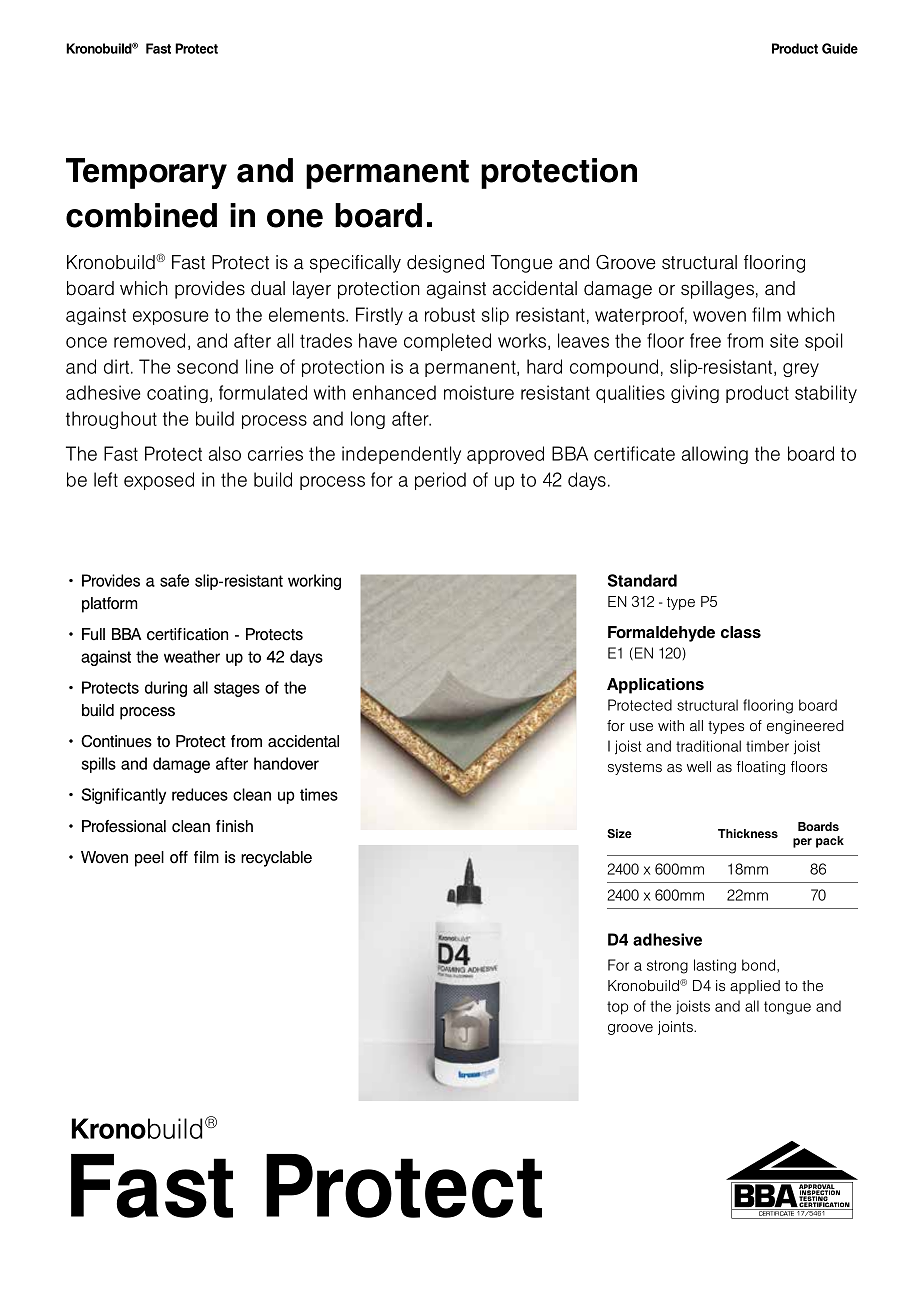  What do you see at coordinates (642, 580) in the screenshot?
I see `Standard` at bounding box center [642, 580].
